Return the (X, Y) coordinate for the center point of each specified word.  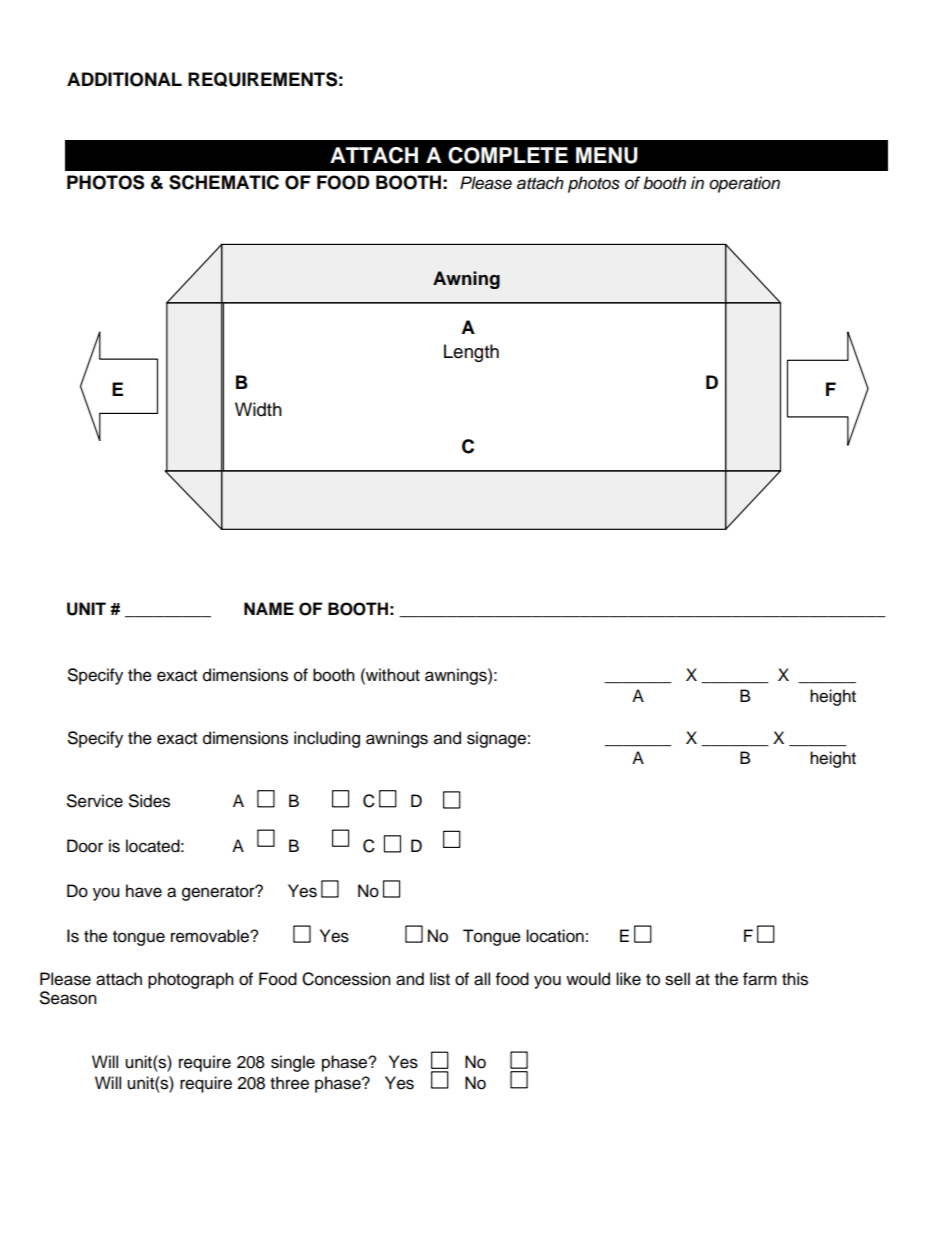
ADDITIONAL (124, 79)
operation (744, 184)
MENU (607, 155)
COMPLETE (508, 155)
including (327, 739)
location (555, 936)
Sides (149, 801)
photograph (191, 980)
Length (471, 353)
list (440, 979)
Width (258, 409)
